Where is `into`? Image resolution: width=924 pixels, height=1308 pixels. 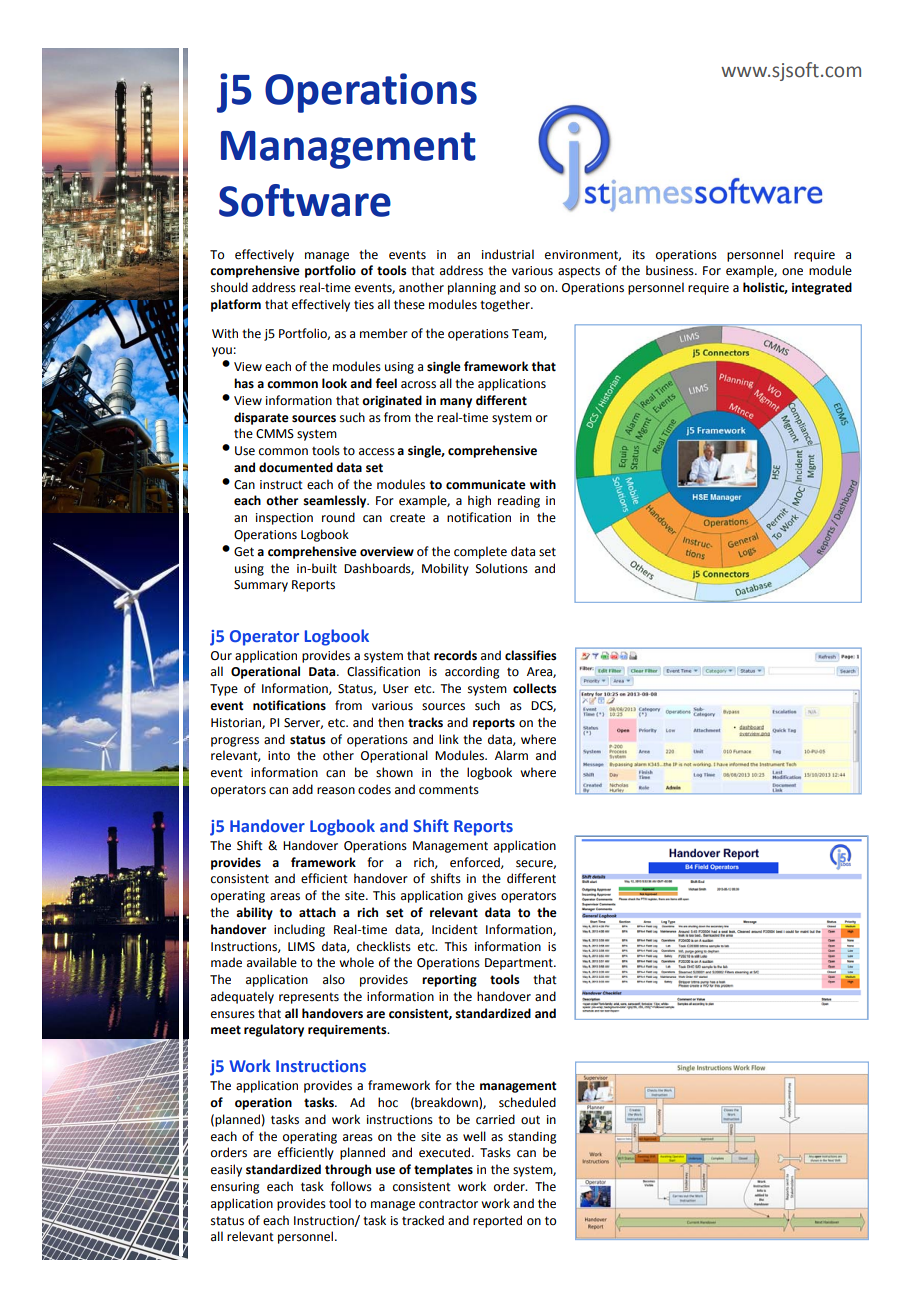 into is located at coordinates (279, 756).
